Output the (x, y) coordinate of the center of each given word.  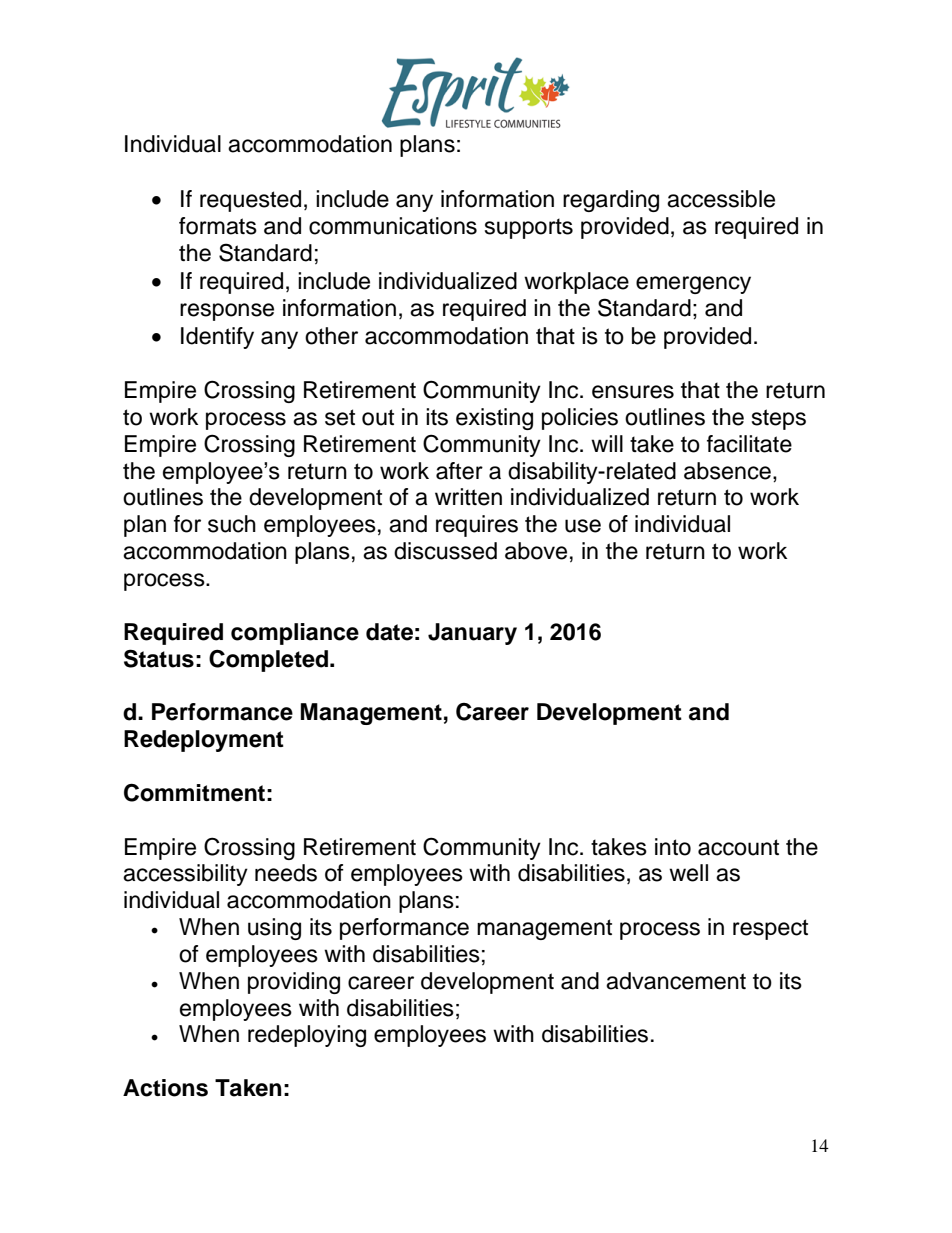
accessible (721, 199)
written (468, 497)
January (472, 634)
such (232, 524)
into (673, 847)
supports (529, 228)
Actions (165, 1088)
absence (727, 471)
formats (218, 226)
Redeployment (204, 741)
